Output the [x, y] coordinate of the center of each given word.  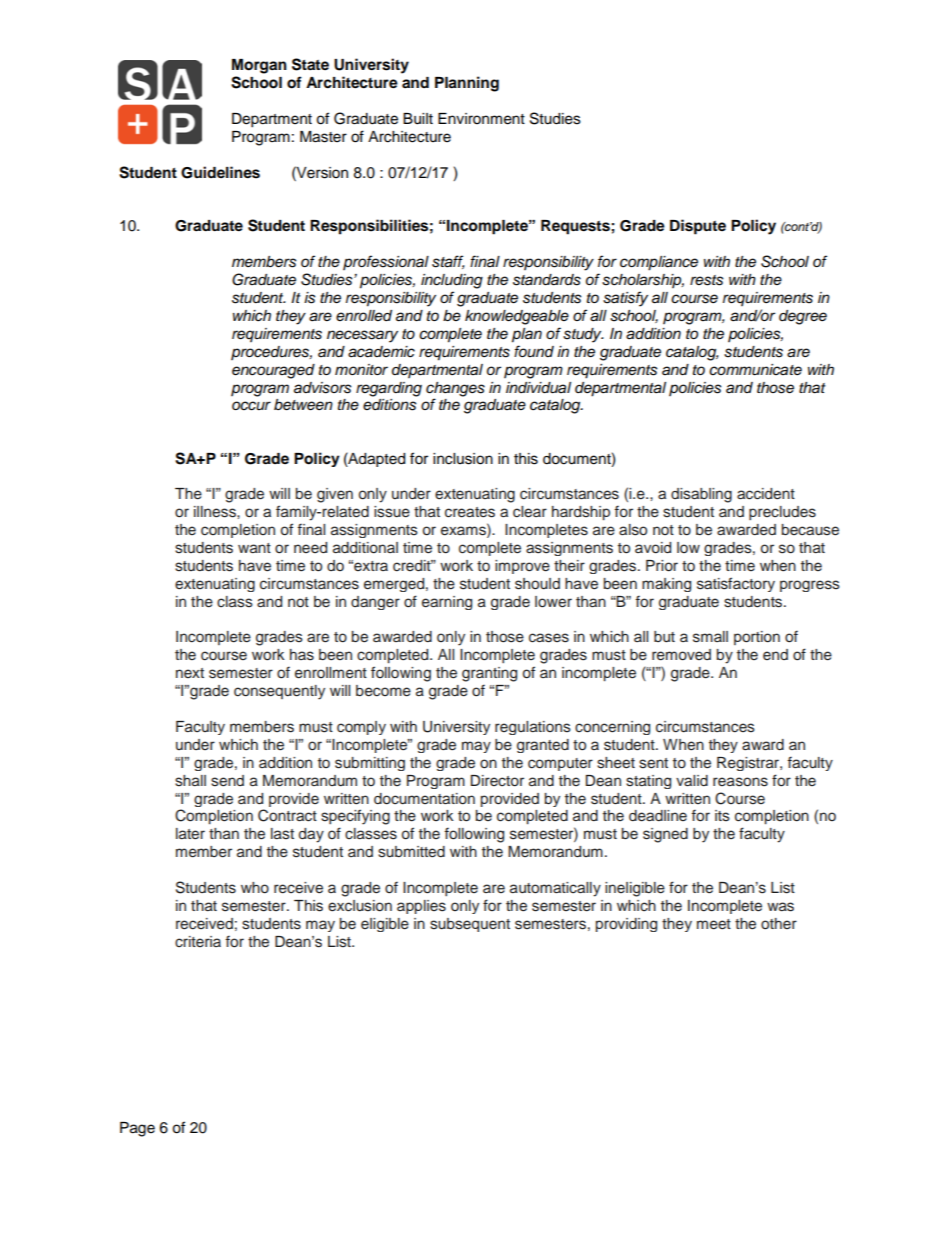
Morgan [259, 66]
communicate [755, 370]
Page [137, 1129]
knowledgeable [517, 317]
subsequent [470, 925]
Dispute [698, 227]
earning [447, 603]
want [254, 548]
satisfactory [736, 584]
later [190, 834]
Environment [481, 119]
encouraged [273, 371]
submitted [411, 852]
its [722, 816]
